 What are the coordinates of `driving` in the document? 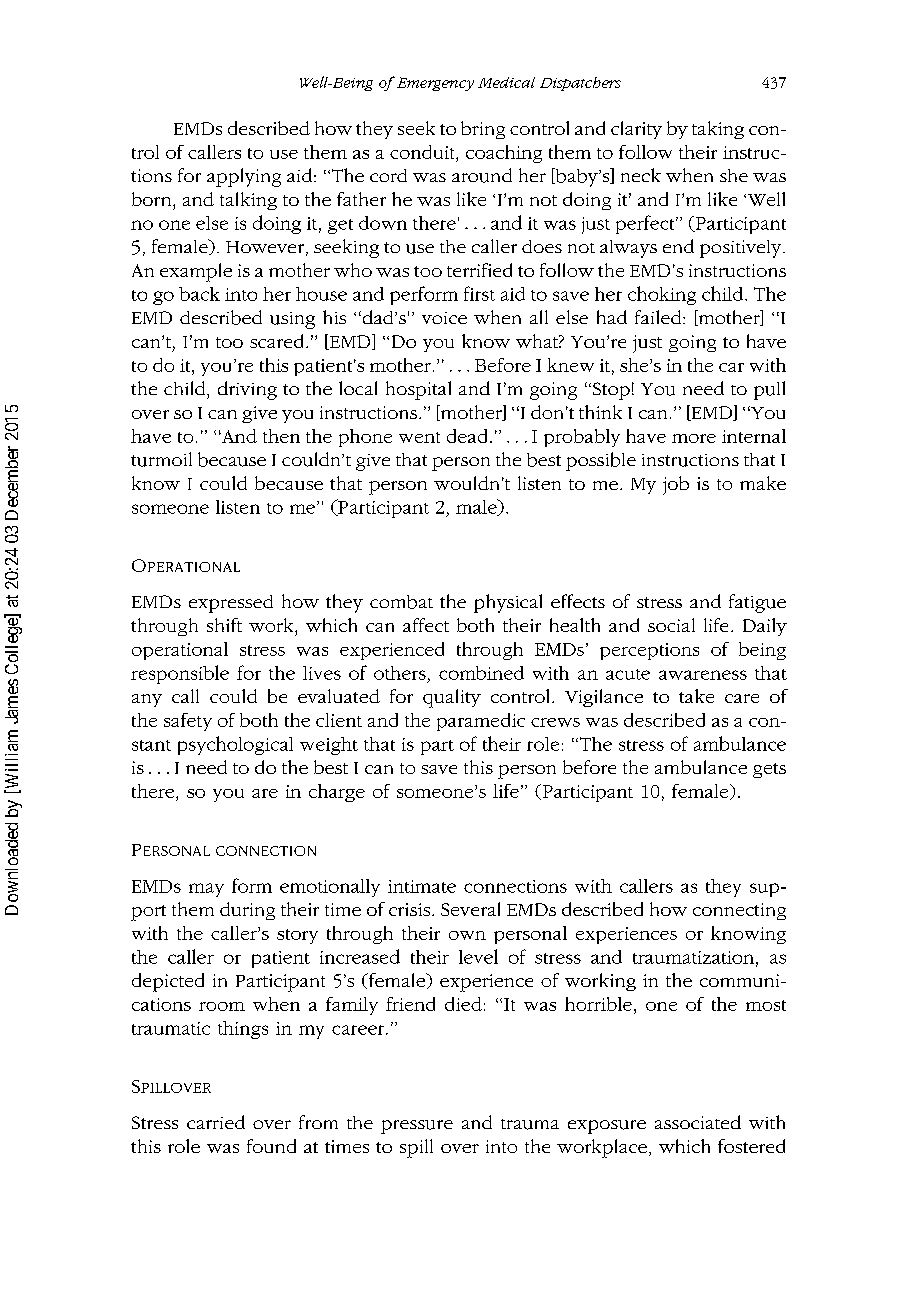 It's located at (247, 390).
